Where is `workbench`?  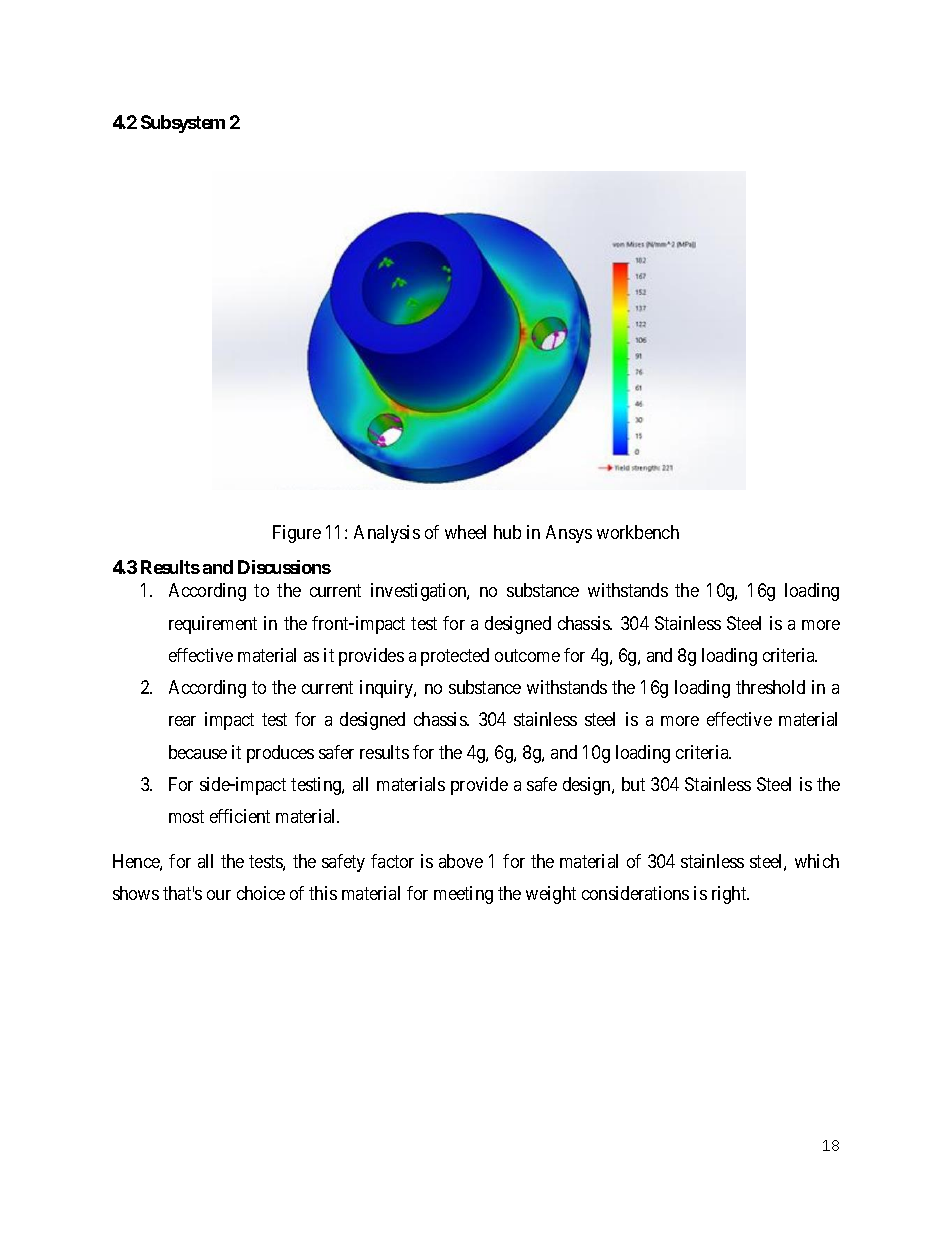
workbench is located at coordinates (638, 532).
